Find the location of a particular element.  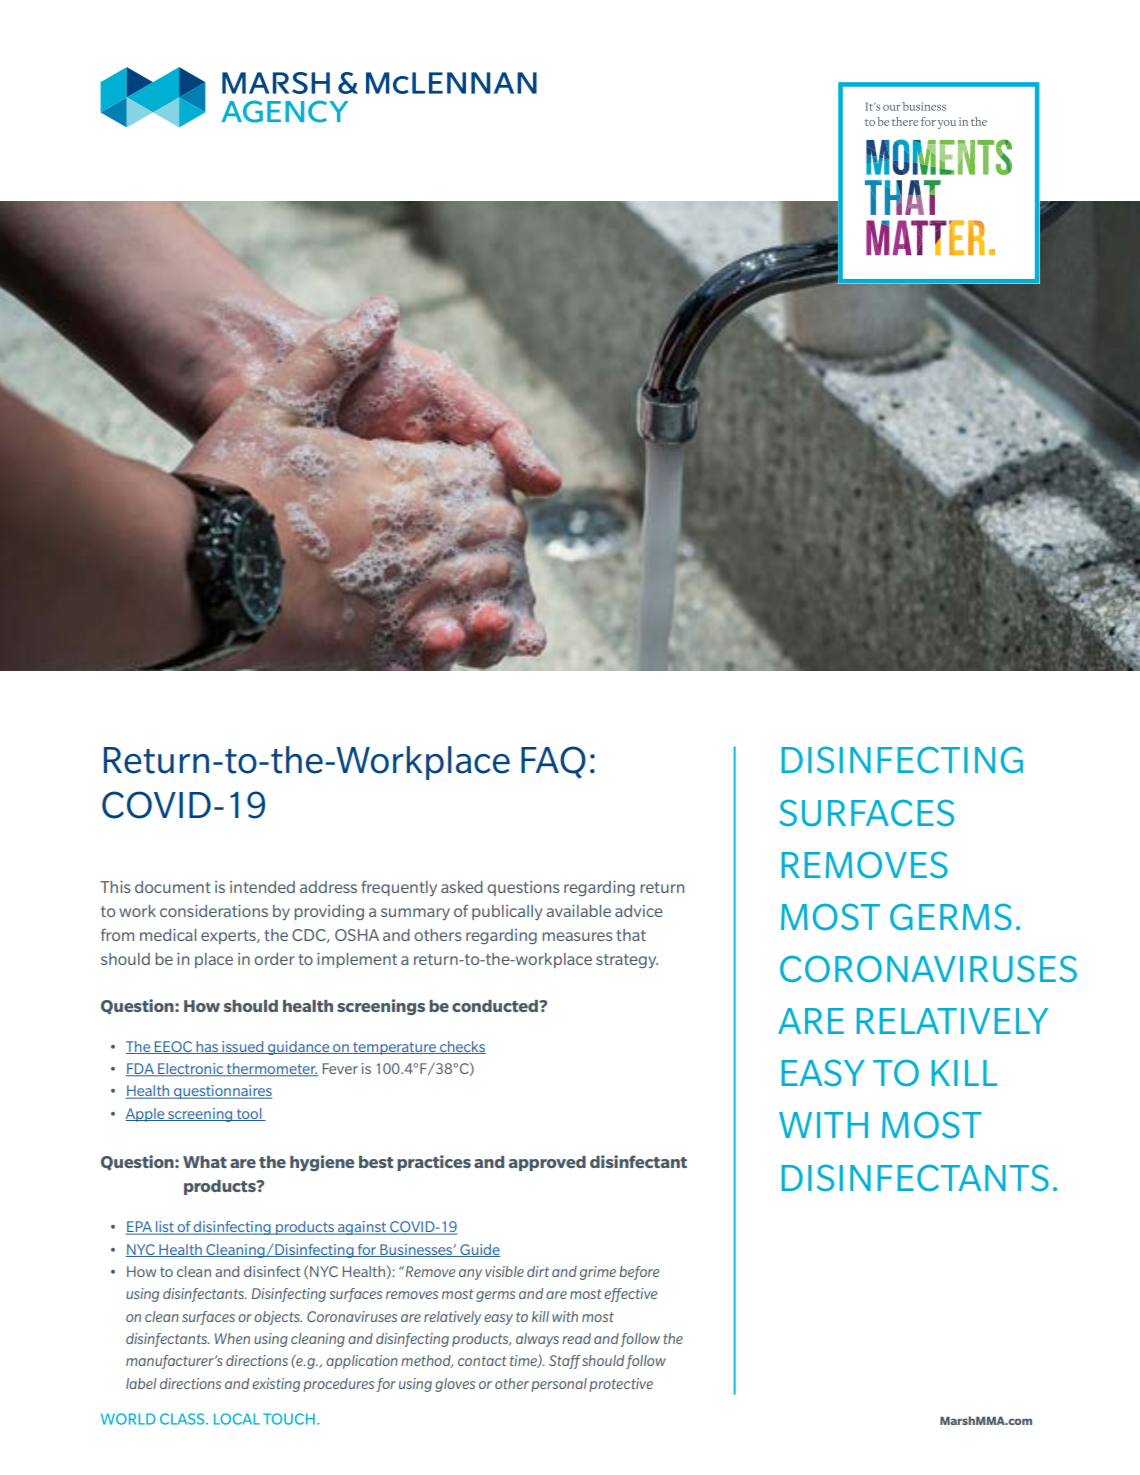

checks is located at coordinates (462, 1047).
